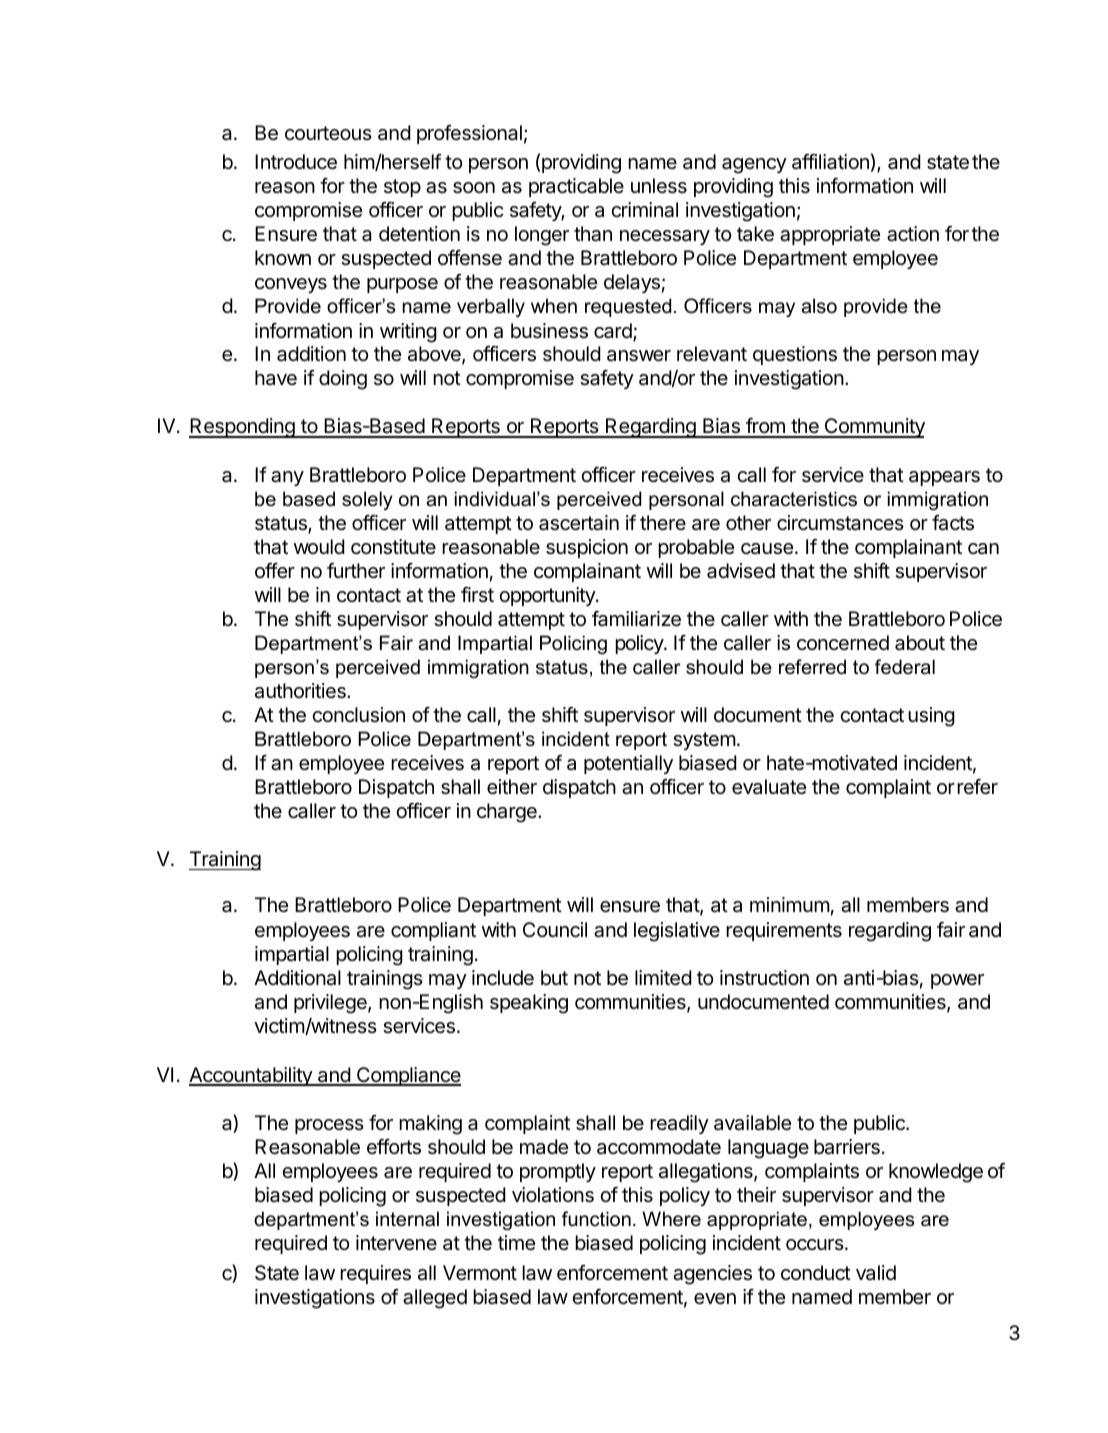 This image has height=1433, width=1108. What do you see at coordinates (576, 187) in the image?
I see `practicable` at bounding box center [576, 187].
